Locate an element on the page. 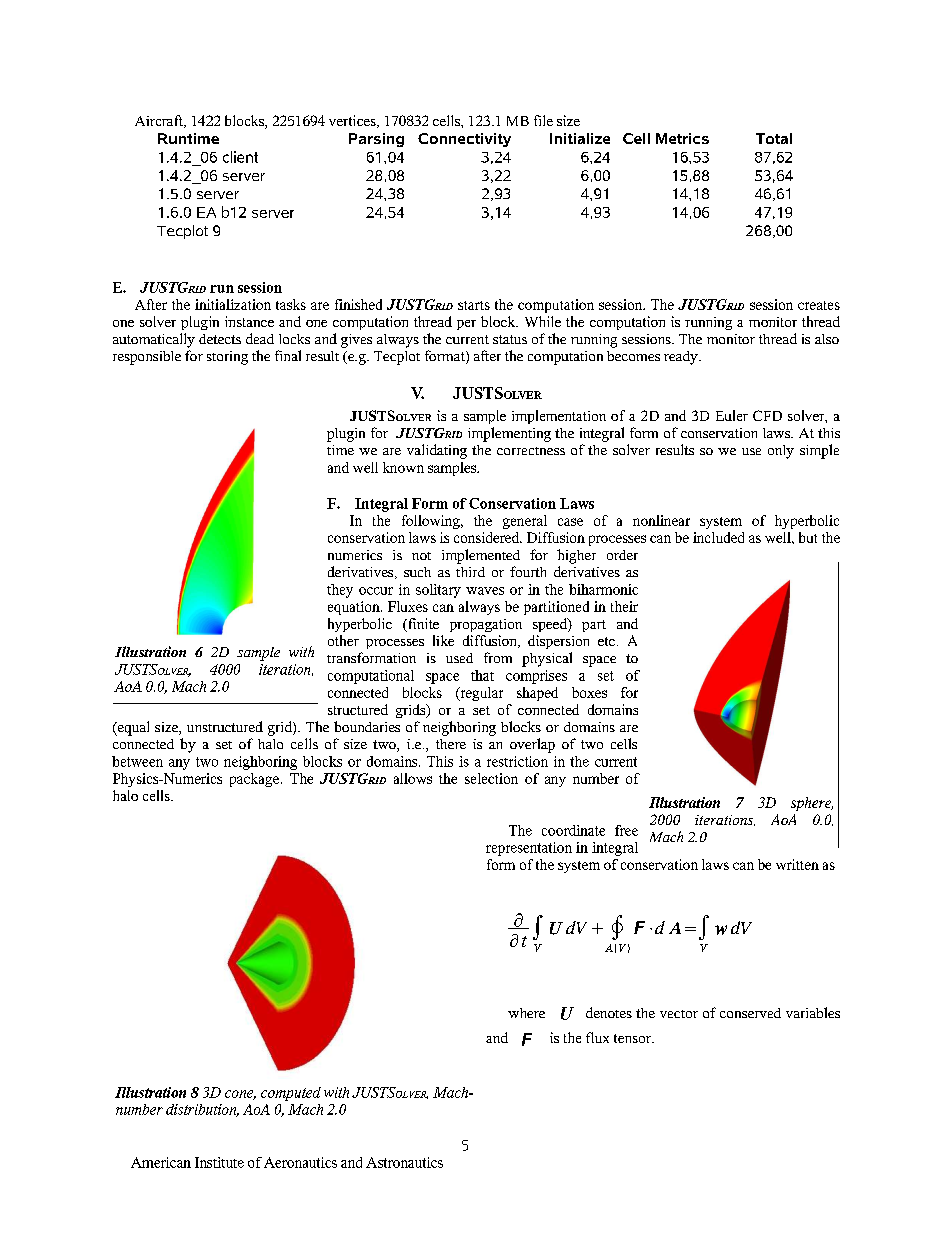 The width and height of the image is (952, 1233). validating is located at coordinates (437, 451).
